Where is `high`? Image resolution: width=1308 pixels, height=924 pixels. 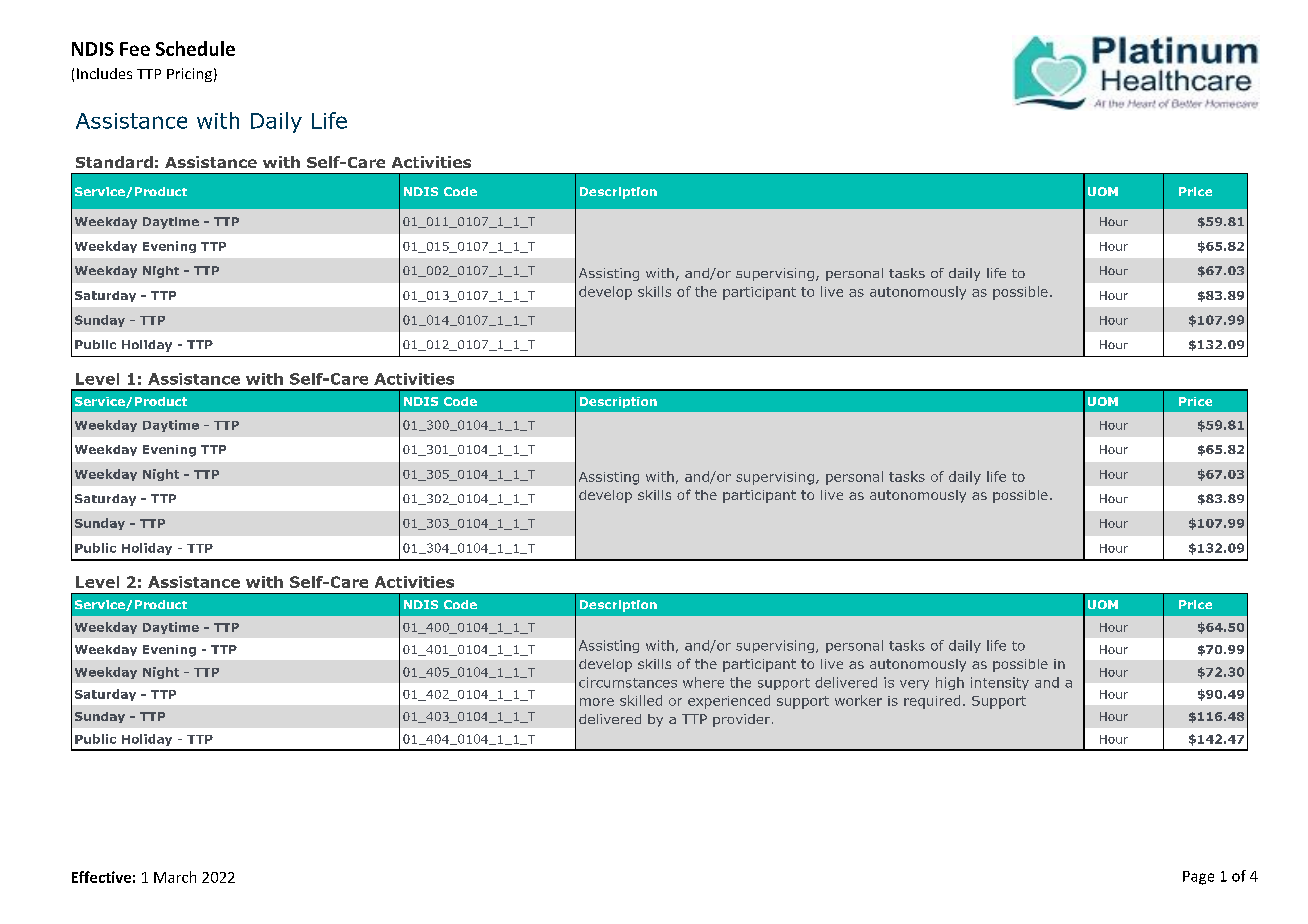
high is located at coordinates (950, 683).
